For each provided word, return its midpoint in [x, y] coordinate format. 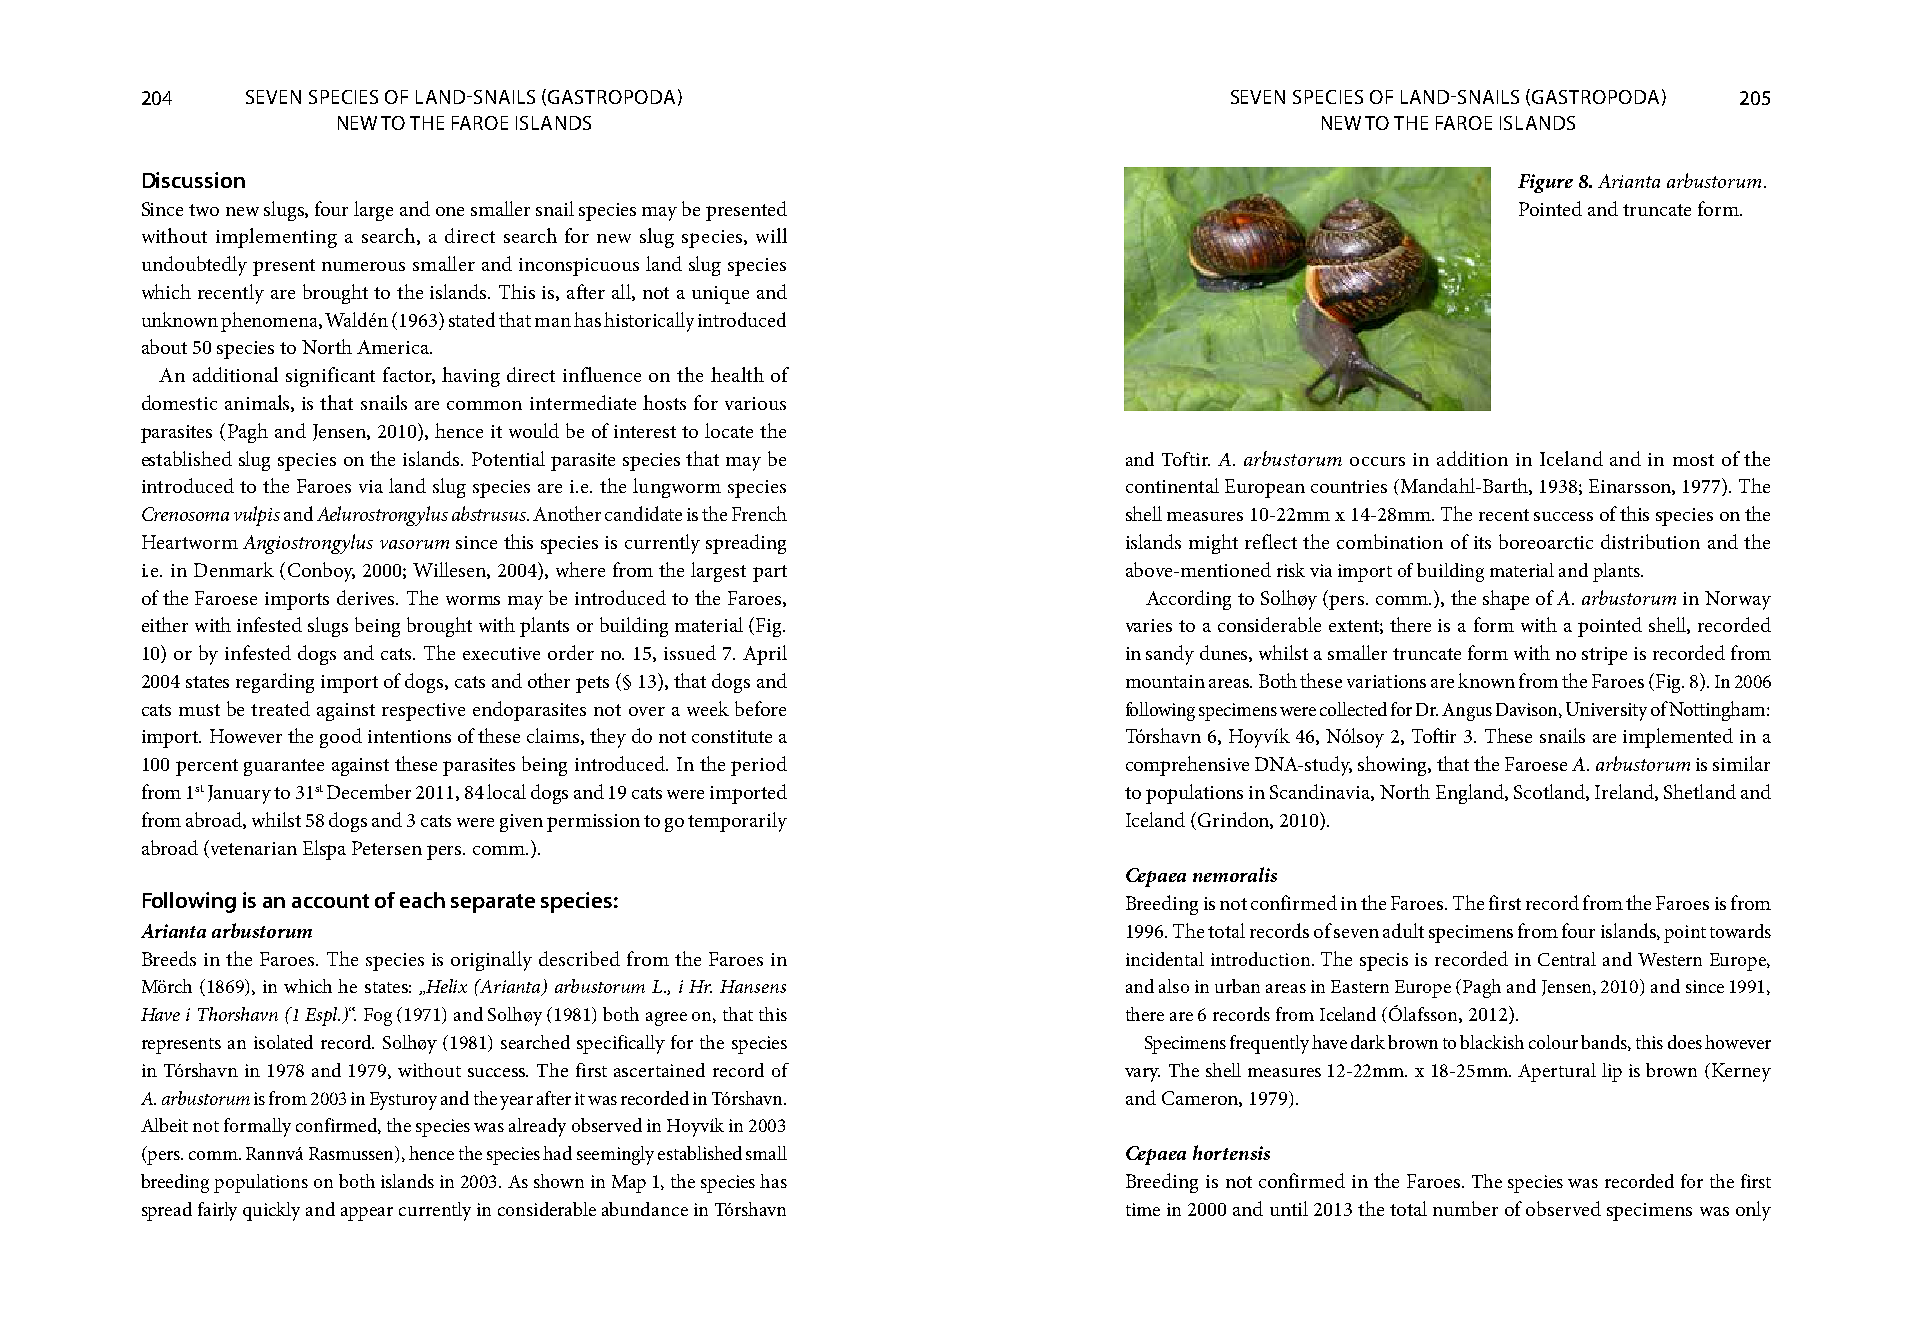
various [755, 403]
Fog [378, 1017]
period [759, 766]
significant [330, 377]
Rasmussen [353, 1154]
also [1174, 986]
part [770, 573]
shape [1506, 600]
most [1693, 460]
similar [1741, 763]
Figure [1545, 183]
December [369, 791]
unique [720, 295]
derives [367, 597]
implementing [276, 238]
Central [1567, 959]
